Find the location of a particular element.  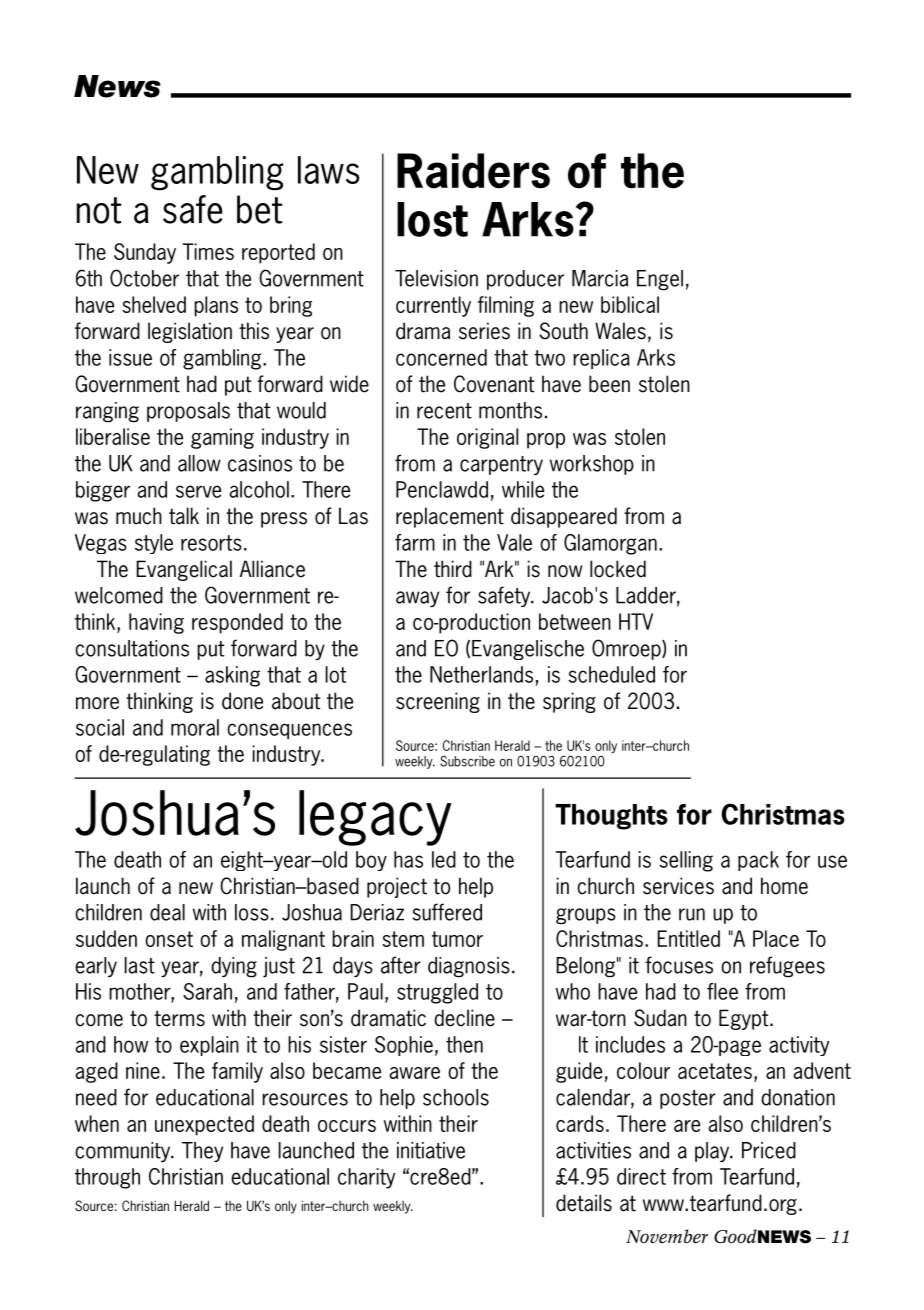

recent is located at coordinates (444, 411).
